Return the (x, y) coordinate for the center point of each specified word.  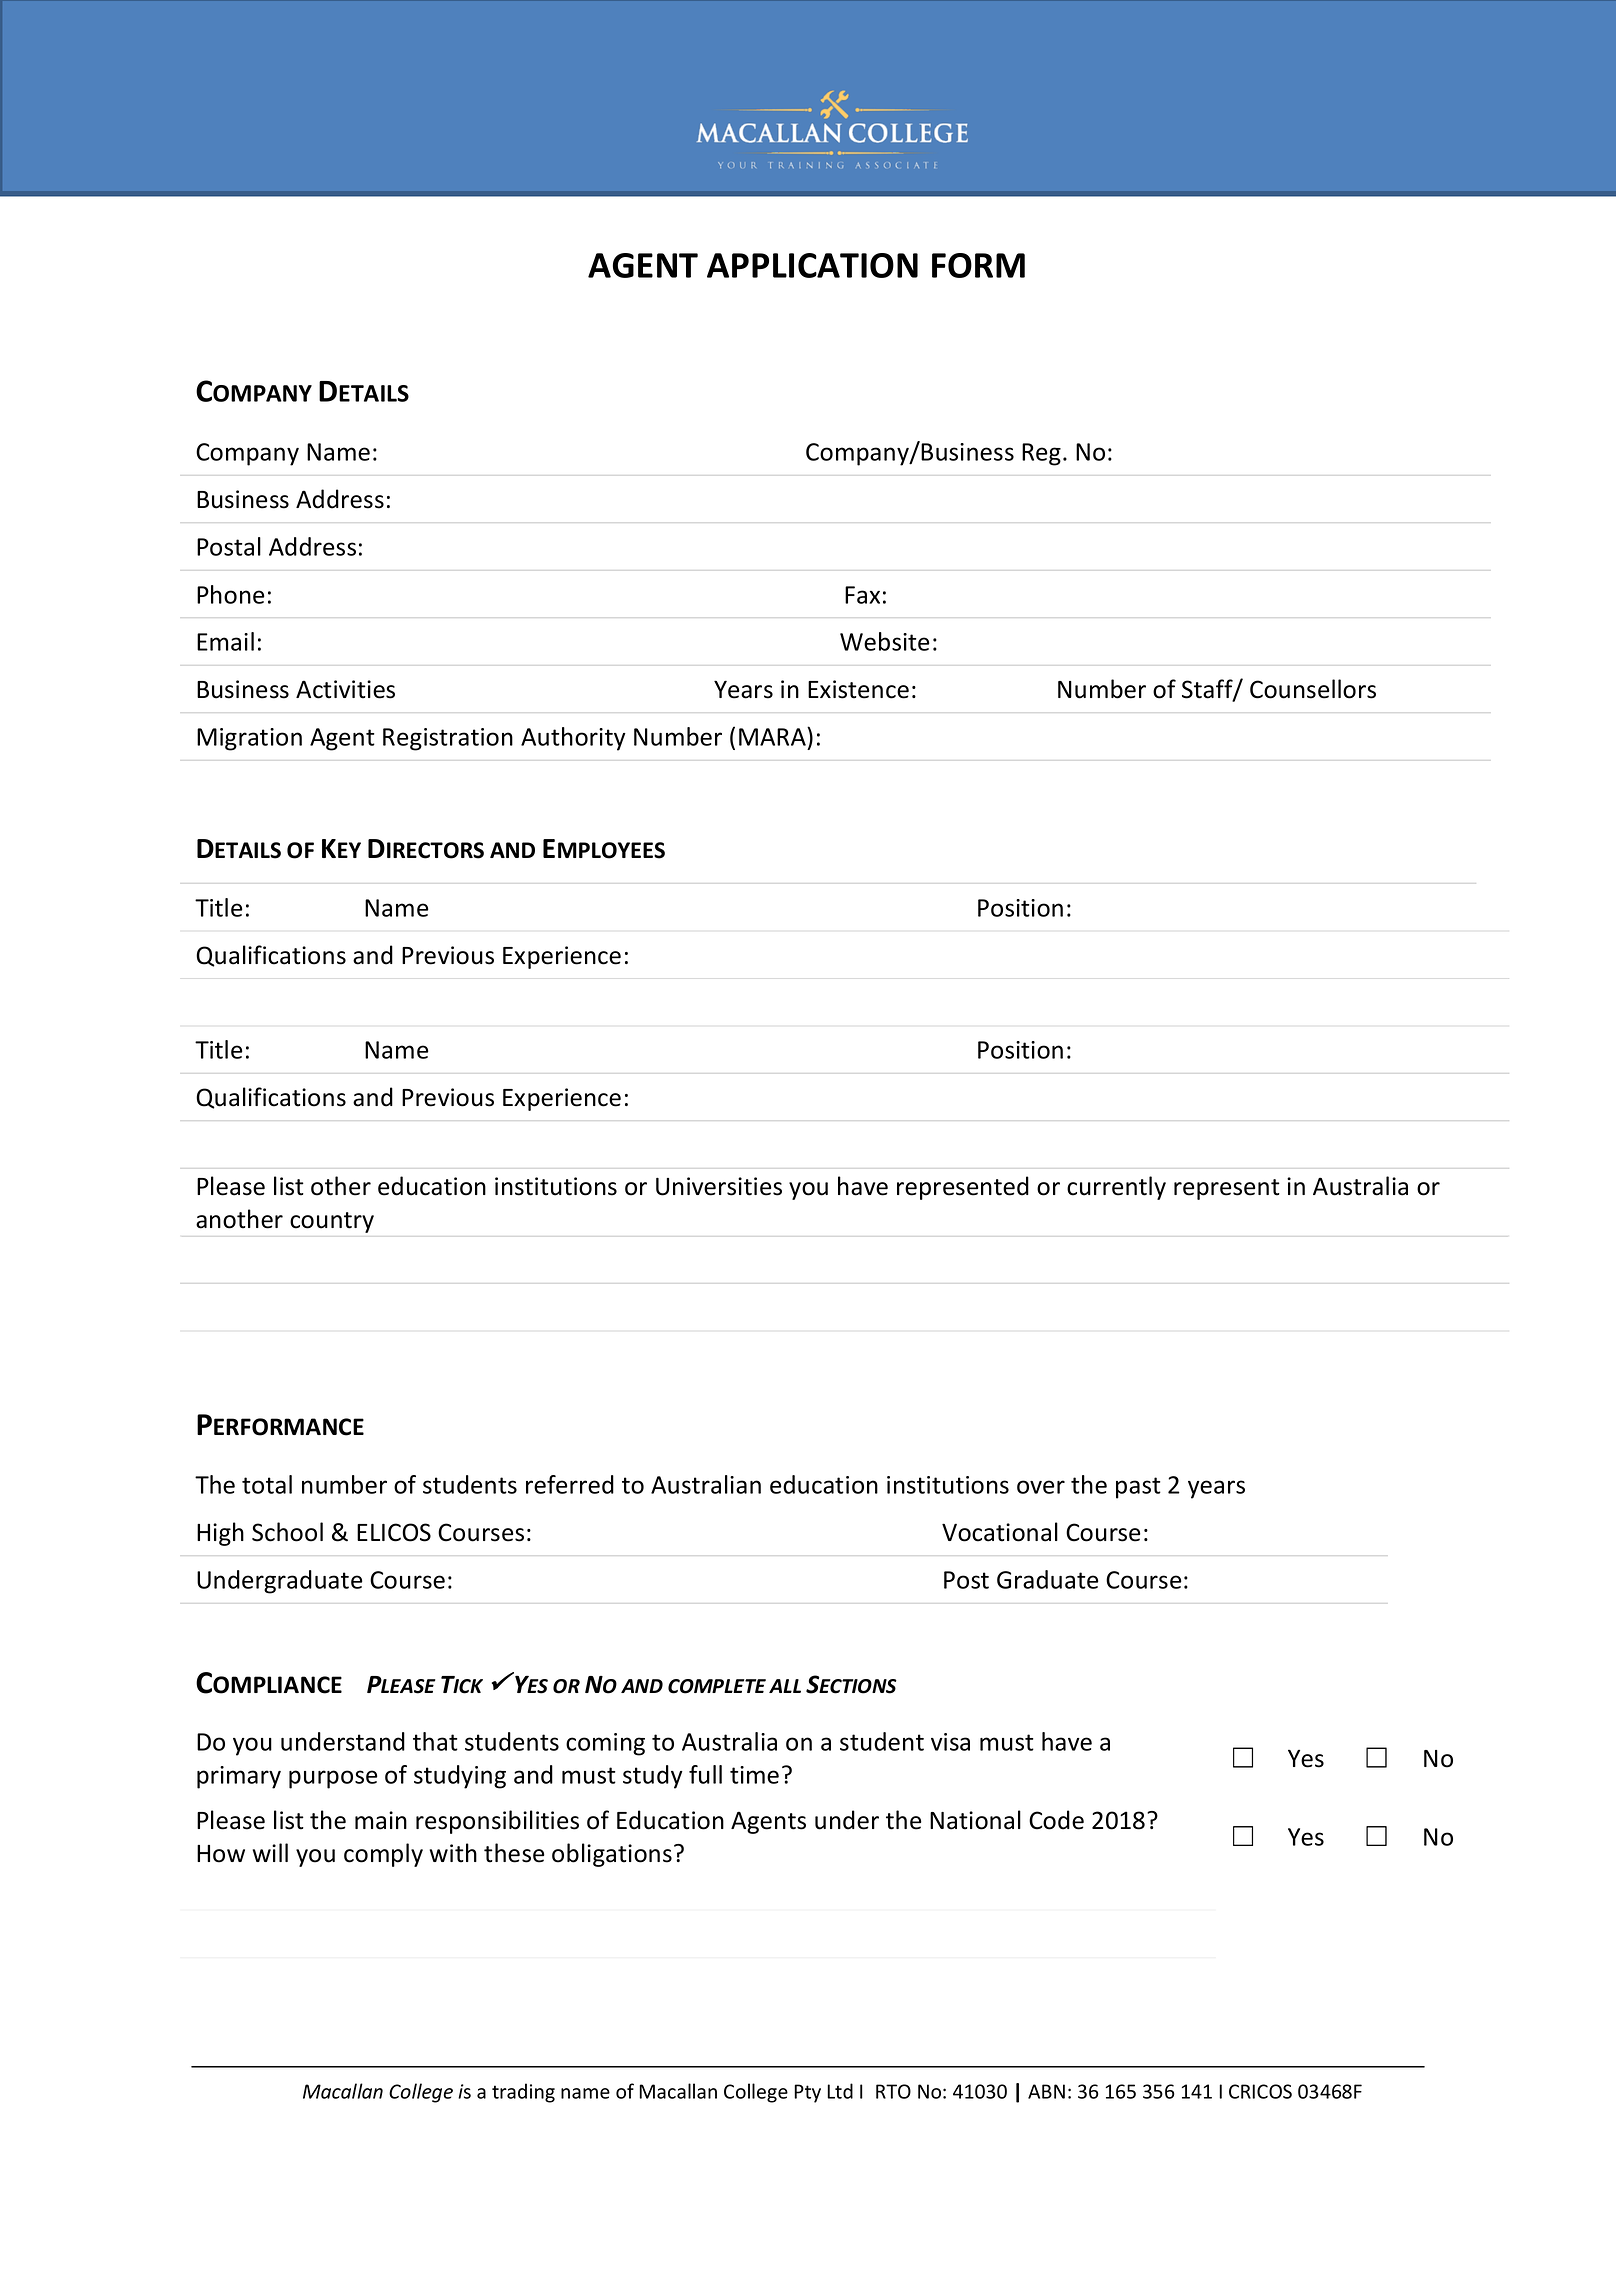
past (1138, 1488)
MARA (773, 736)
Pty (807, 2093)
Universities (719, 1186)
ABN (1046, 2091)
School (287, 1532)
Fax (862, 595)
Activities (345, 689)
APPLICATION (812, 265)
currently (1116, 1188)
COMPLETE (717, 1686)
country (332, 1222)
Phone (230, 594)
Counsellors (1313, 689)
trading (523, 2093)
